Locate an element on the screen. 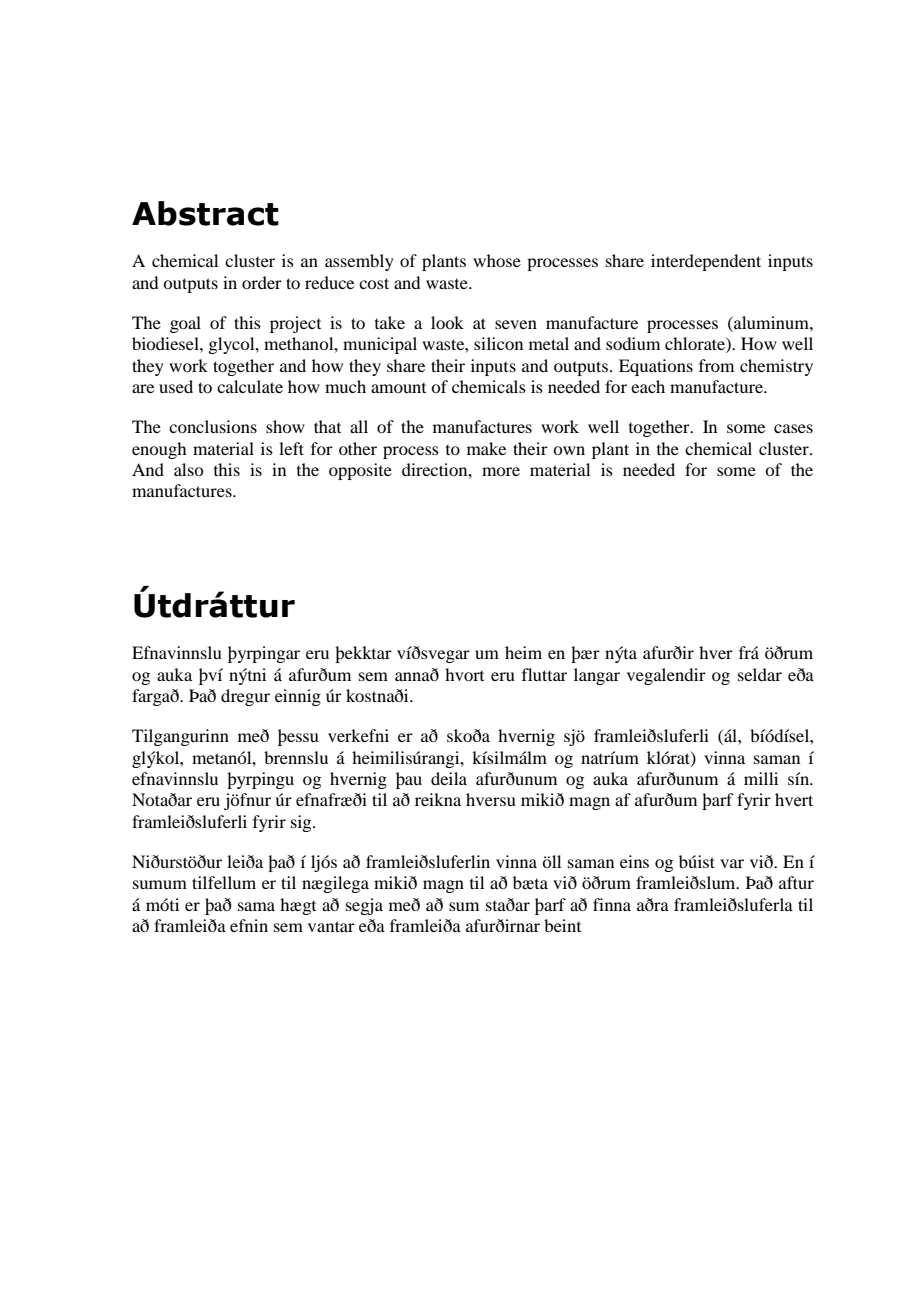  sig is located at coordinates (302, 823).
